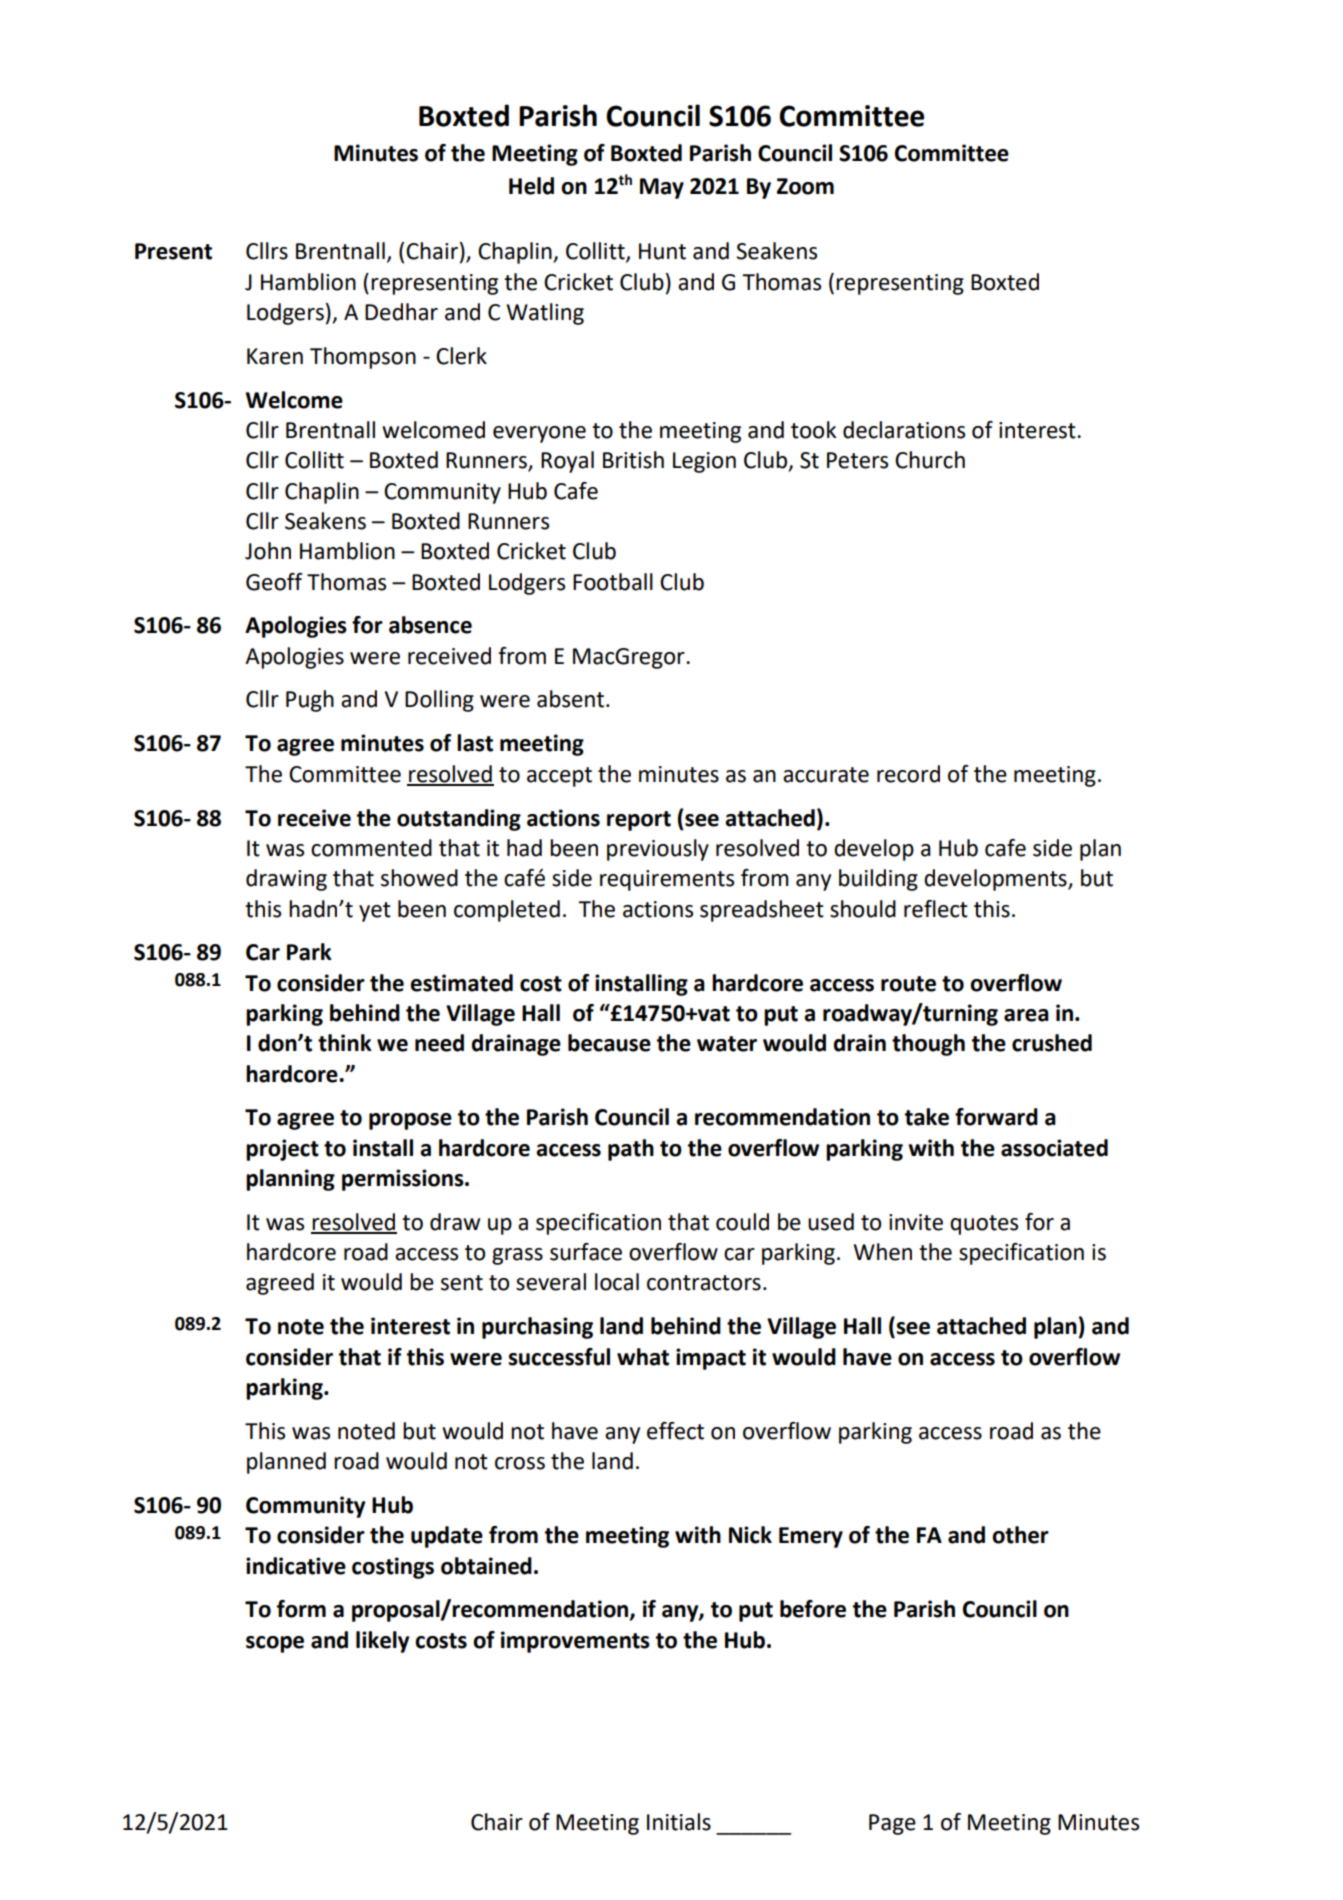 The width and height of the image is (1343, 1900). What do you see at coordinates (609, 1043) in the image?
I see `because` at bounding box center [609, 1043].
